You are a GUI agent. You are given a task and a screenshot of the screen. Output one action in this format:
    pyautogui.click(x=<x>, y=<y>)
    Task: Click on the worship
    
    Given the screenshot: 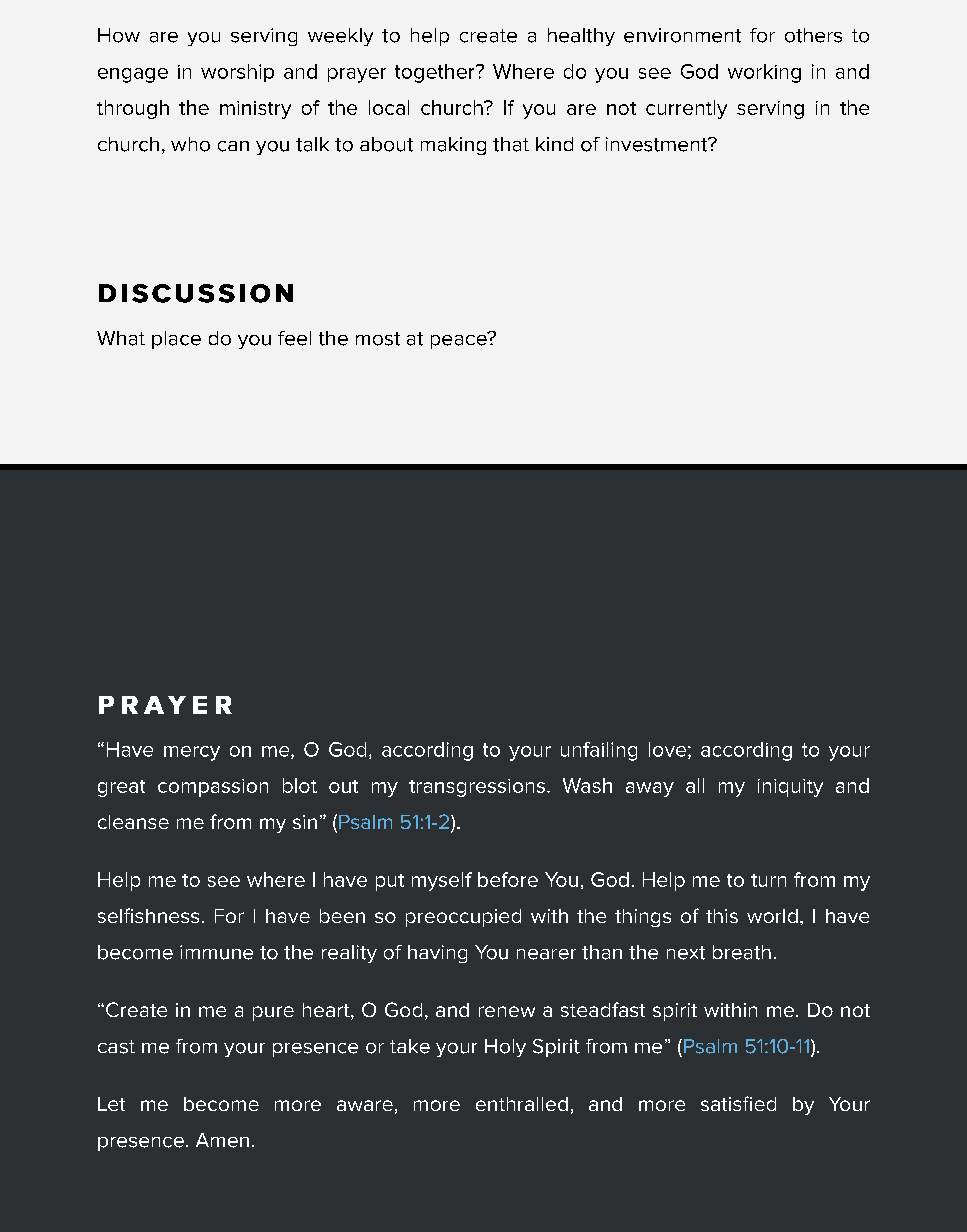 What is the action you would take?
    pyautogui.click(x=237, y=73)
